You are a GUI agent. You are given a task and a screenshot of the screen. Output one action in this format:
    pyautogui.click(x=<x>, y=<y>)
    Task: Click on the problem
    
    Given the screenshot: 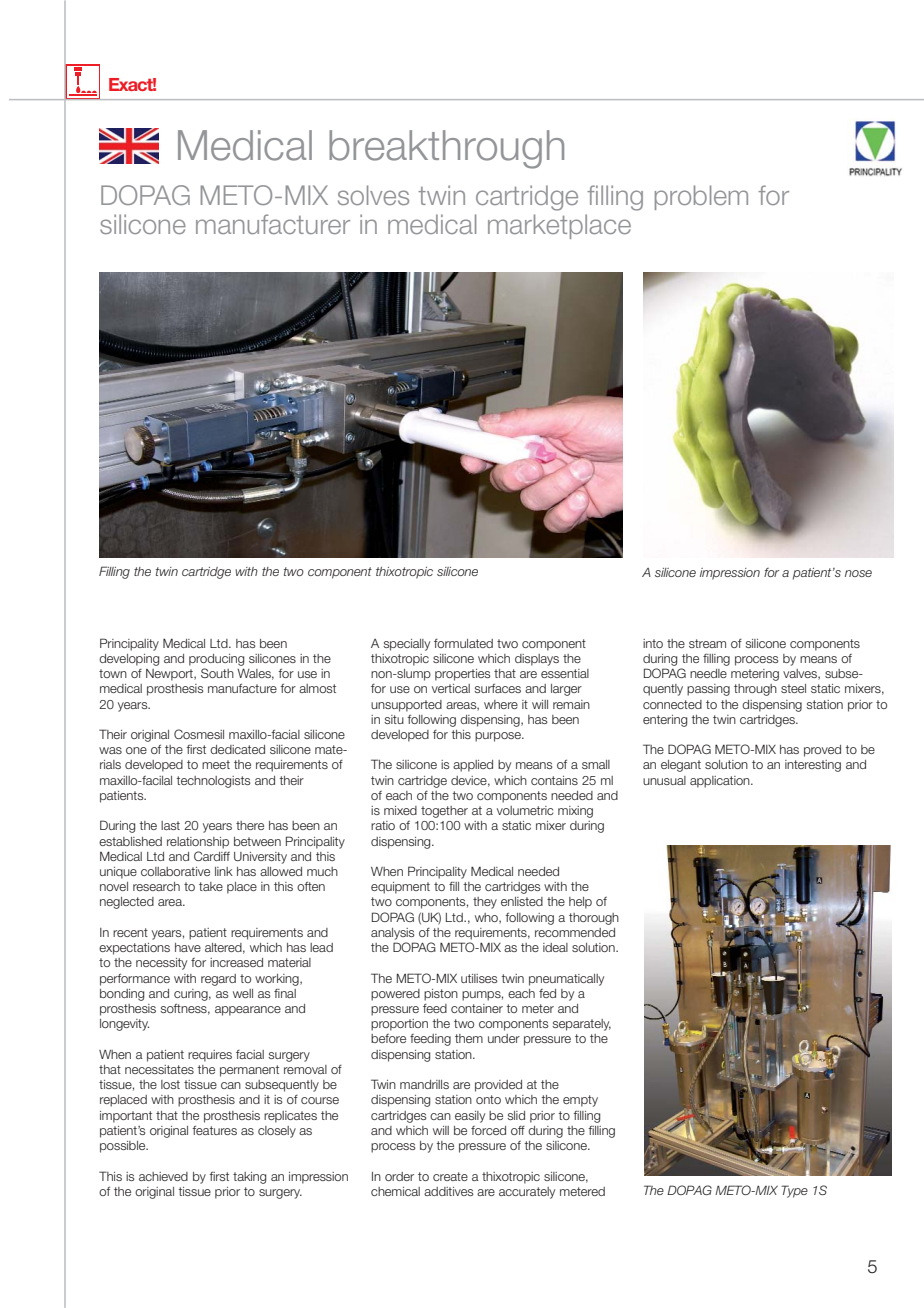 What is the action you would take?
    pyautogui.click(x=701, y=197)
